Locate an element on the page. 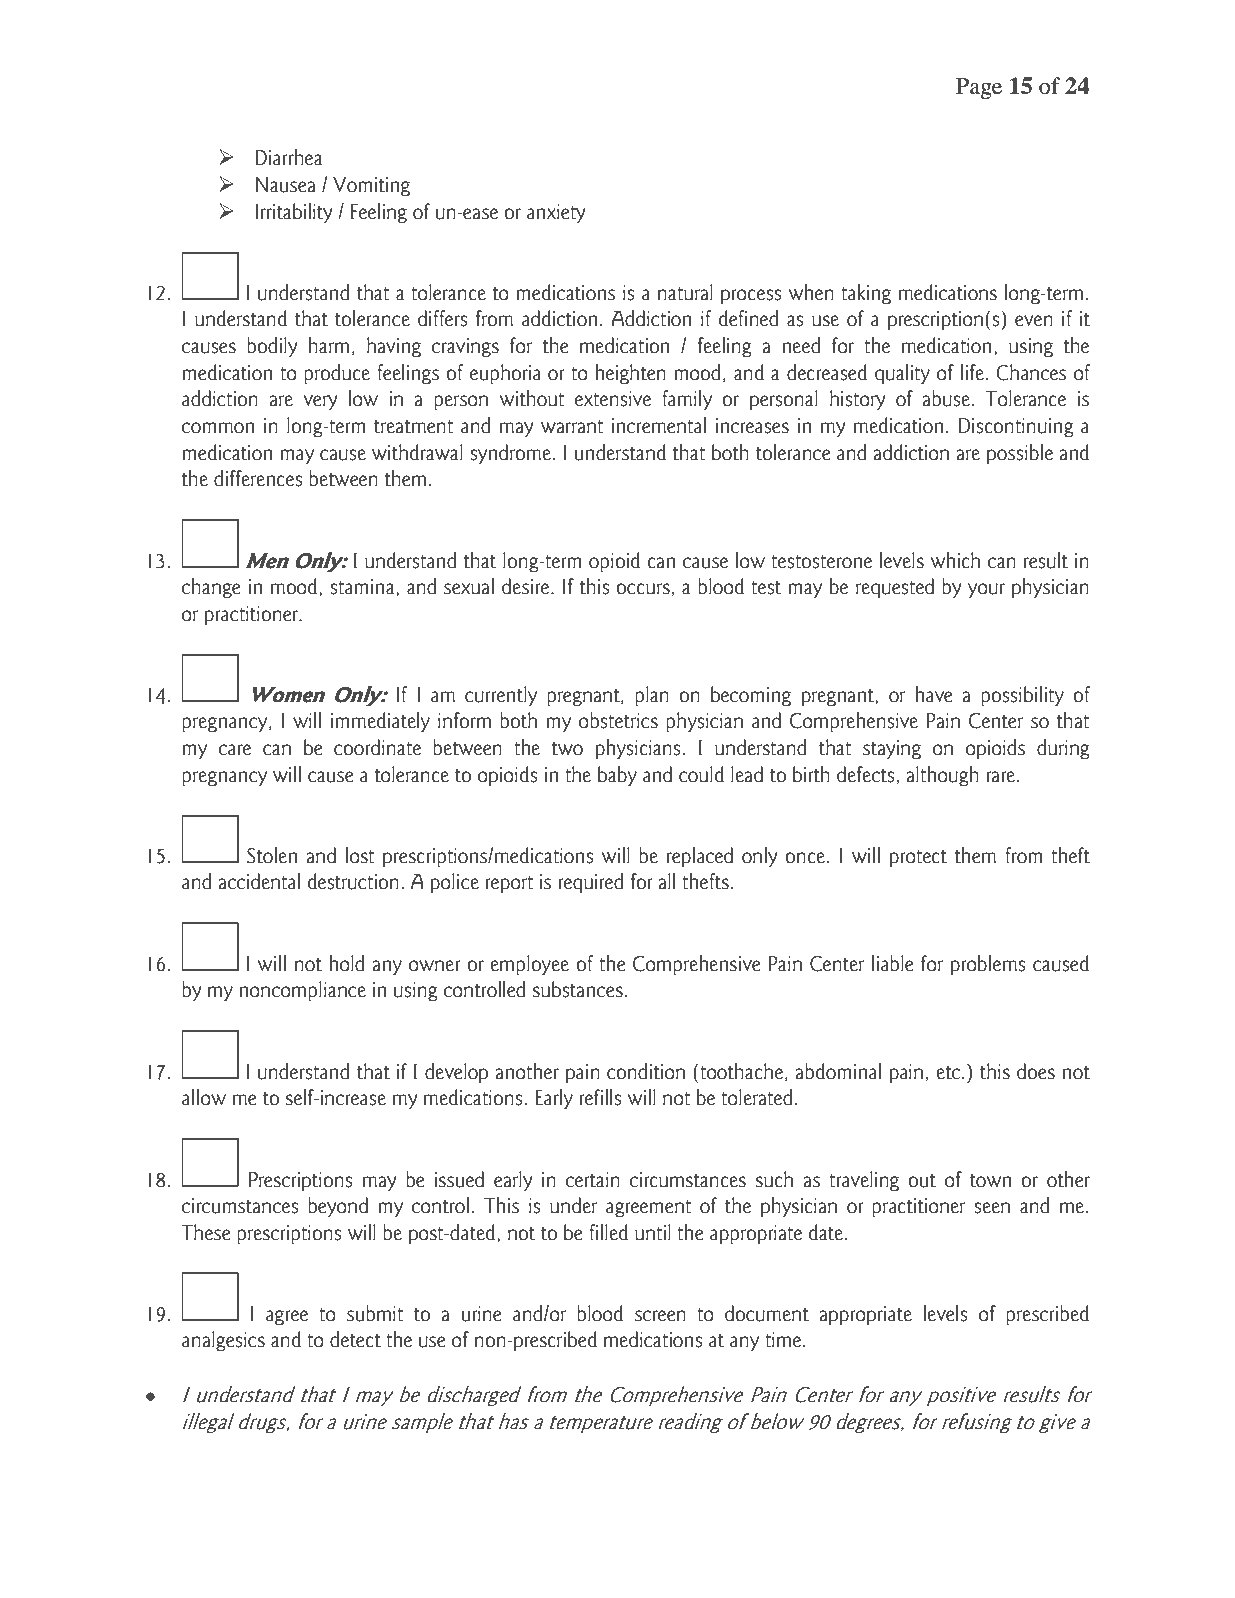 The height and width of the image is (1598, 1235). destruction is located at coordinates (353, 881).
